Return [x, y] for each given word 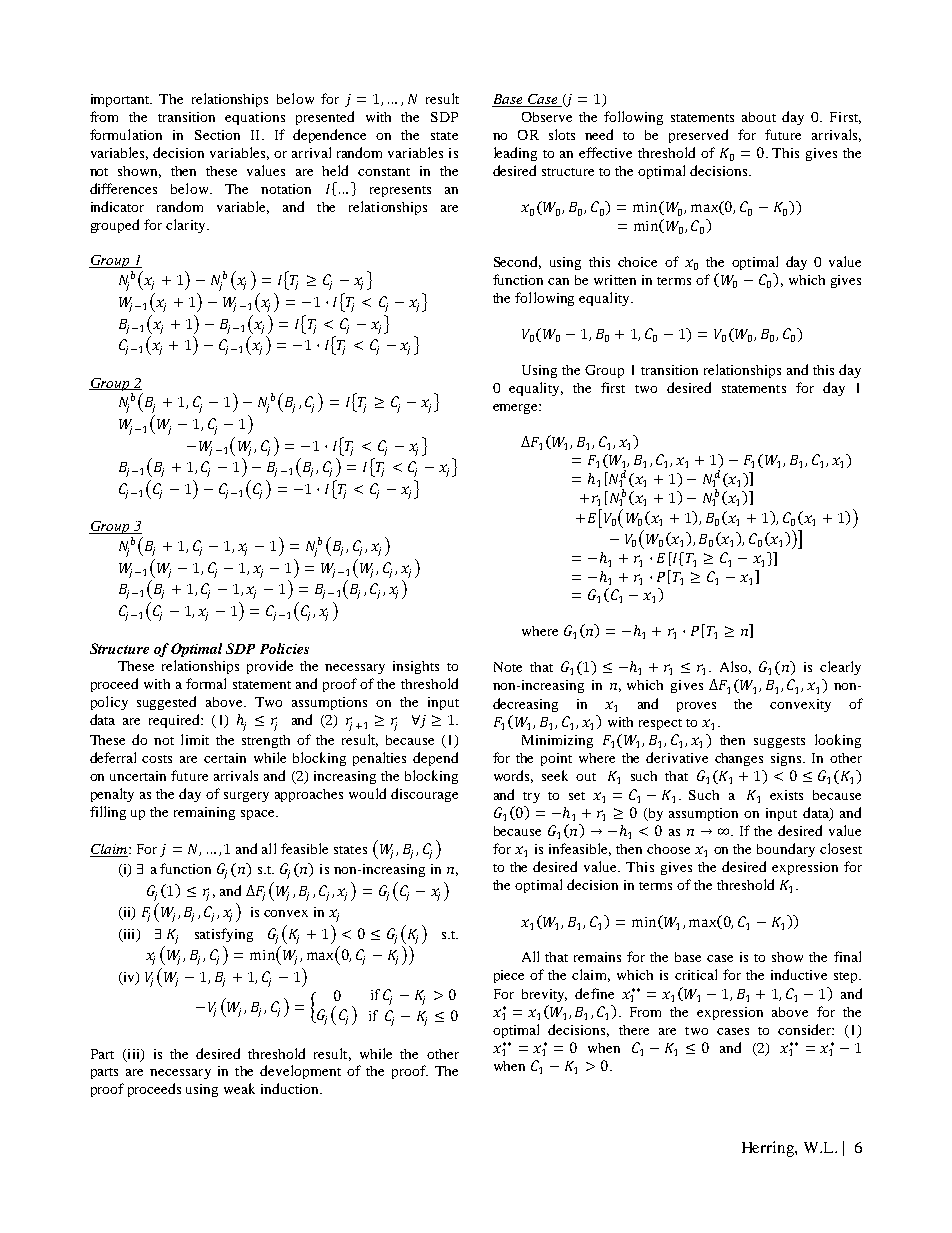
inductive [799, 974]
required [175, 721]
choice [637, 262]
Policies [284, 648]
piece [509, 976]
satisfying [224, 935]
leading [515, 154]
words [513, 776]
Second [517, 262]
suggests [779, 742]
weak [239, 1088]
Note [508, 667]
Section [217, 135]
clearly [840, 668]
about [759, 117]
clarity [187, 226]
